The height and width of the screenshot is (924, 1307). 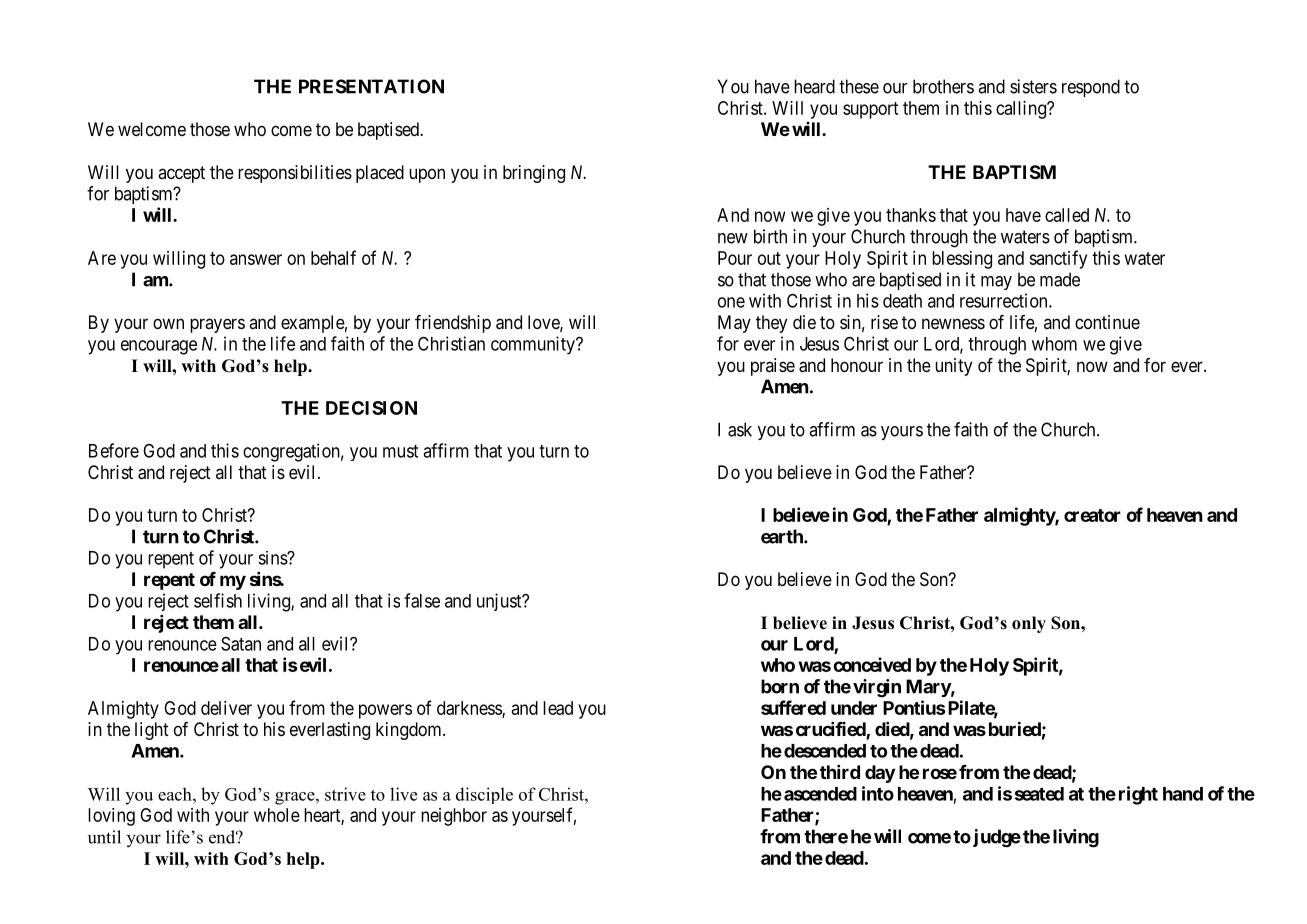 I want to click on Before, so click(x=114, y=450).
